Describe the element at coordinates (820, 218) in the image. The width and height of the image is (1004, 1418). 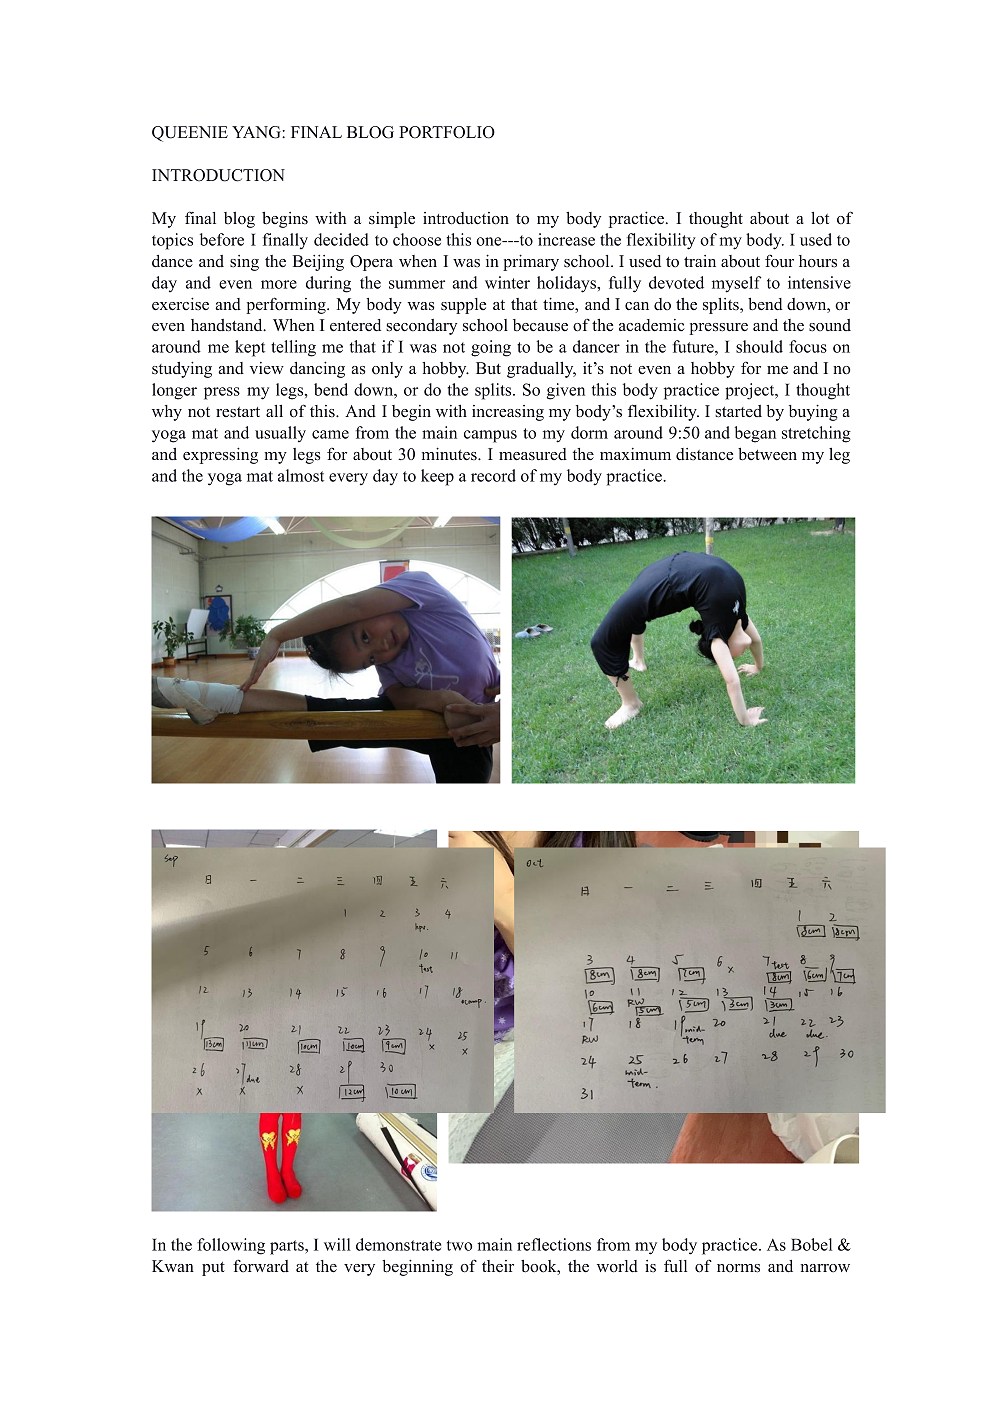
I see `lot` at that location.
